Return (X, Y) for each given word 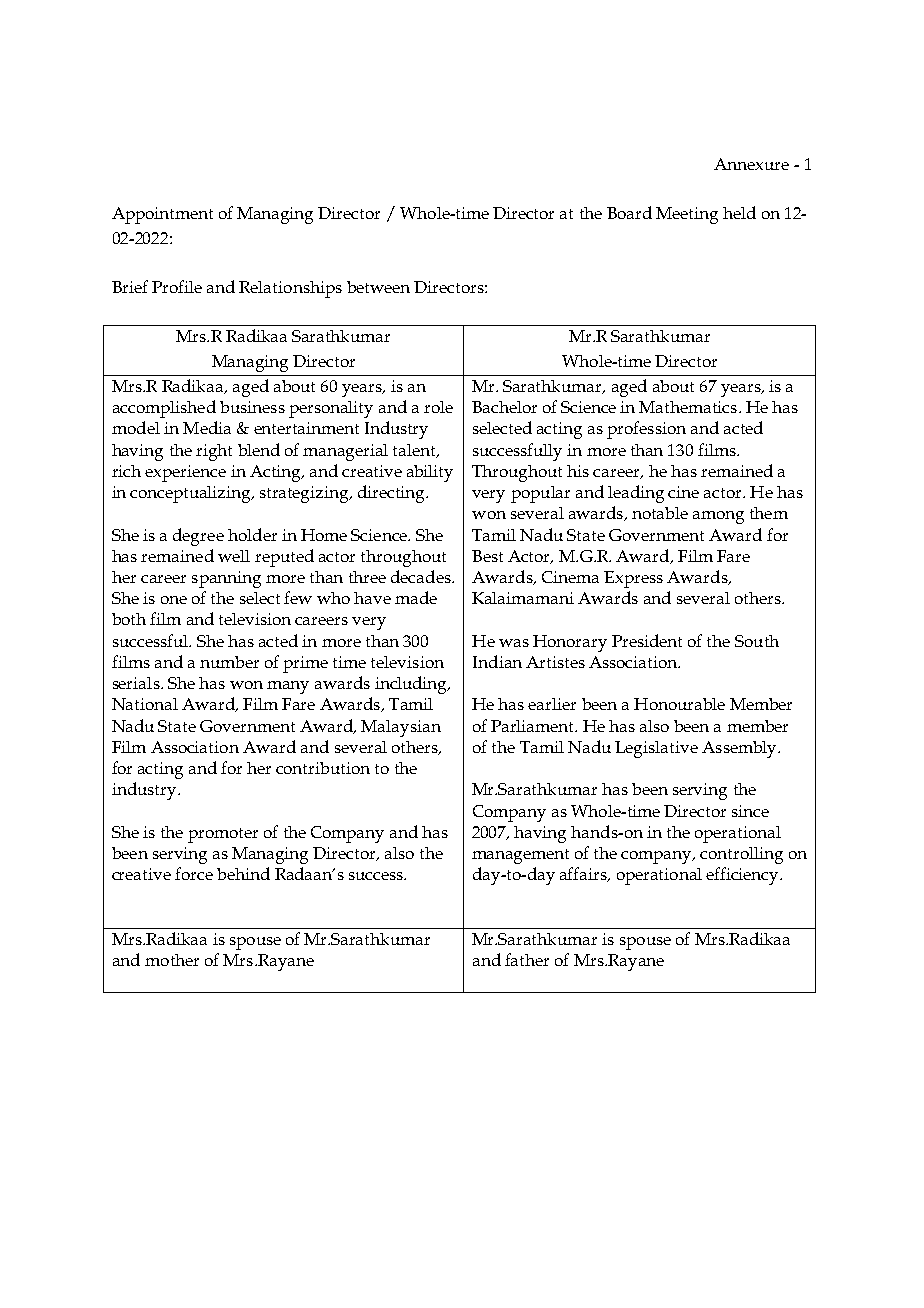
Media (207, 427)
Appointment (162, 215)
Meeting (687, 215)
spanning (226, 579)
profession (646, 430)
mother (172, 960)
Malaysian (401, 728)
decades (422, 576)
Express (633, 579)
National (145, 704)
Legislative (656, 749)
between (378, 287)
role (438, 407)
